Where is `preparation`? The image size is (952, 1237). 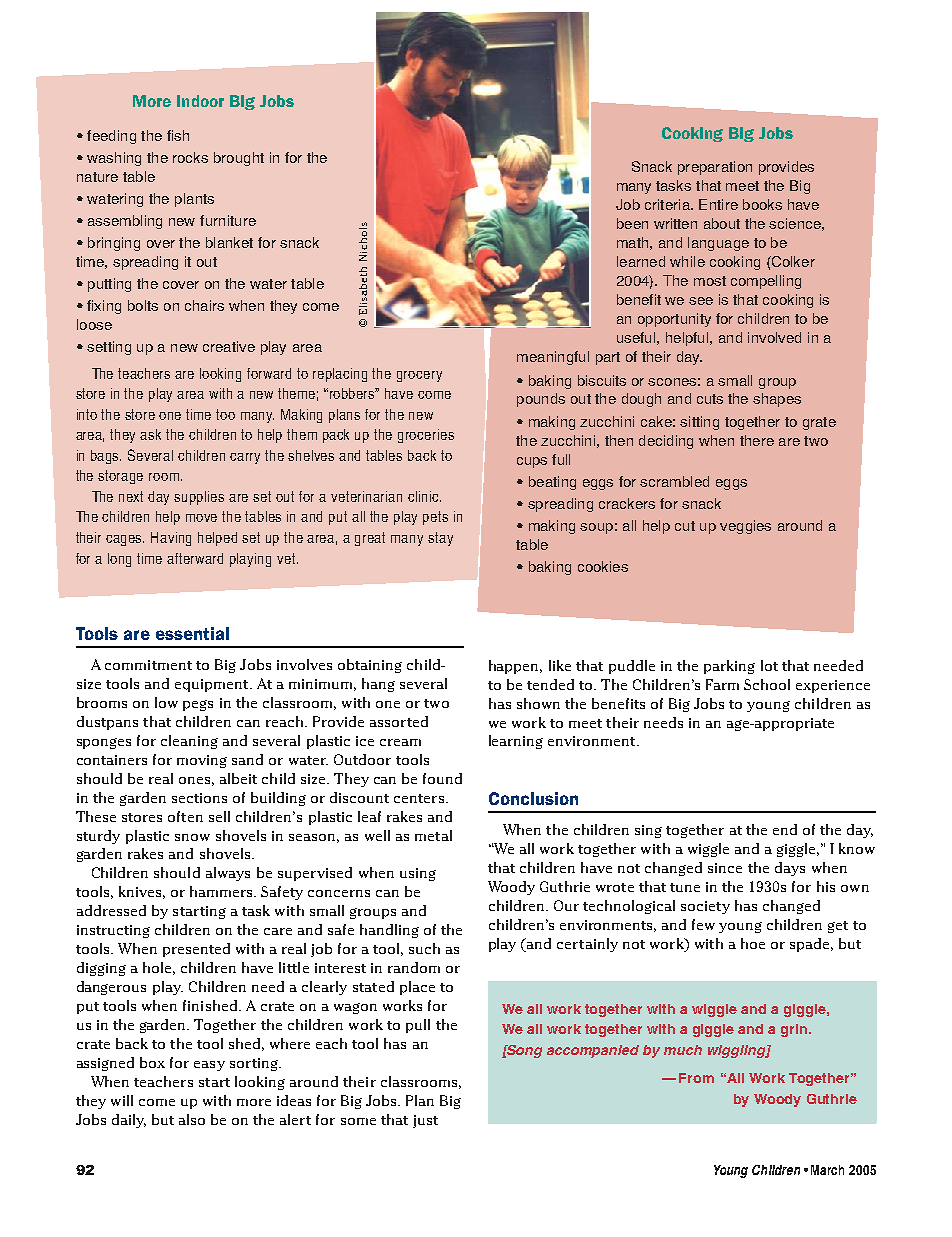 preparation is located at coordinates (715, 168).
